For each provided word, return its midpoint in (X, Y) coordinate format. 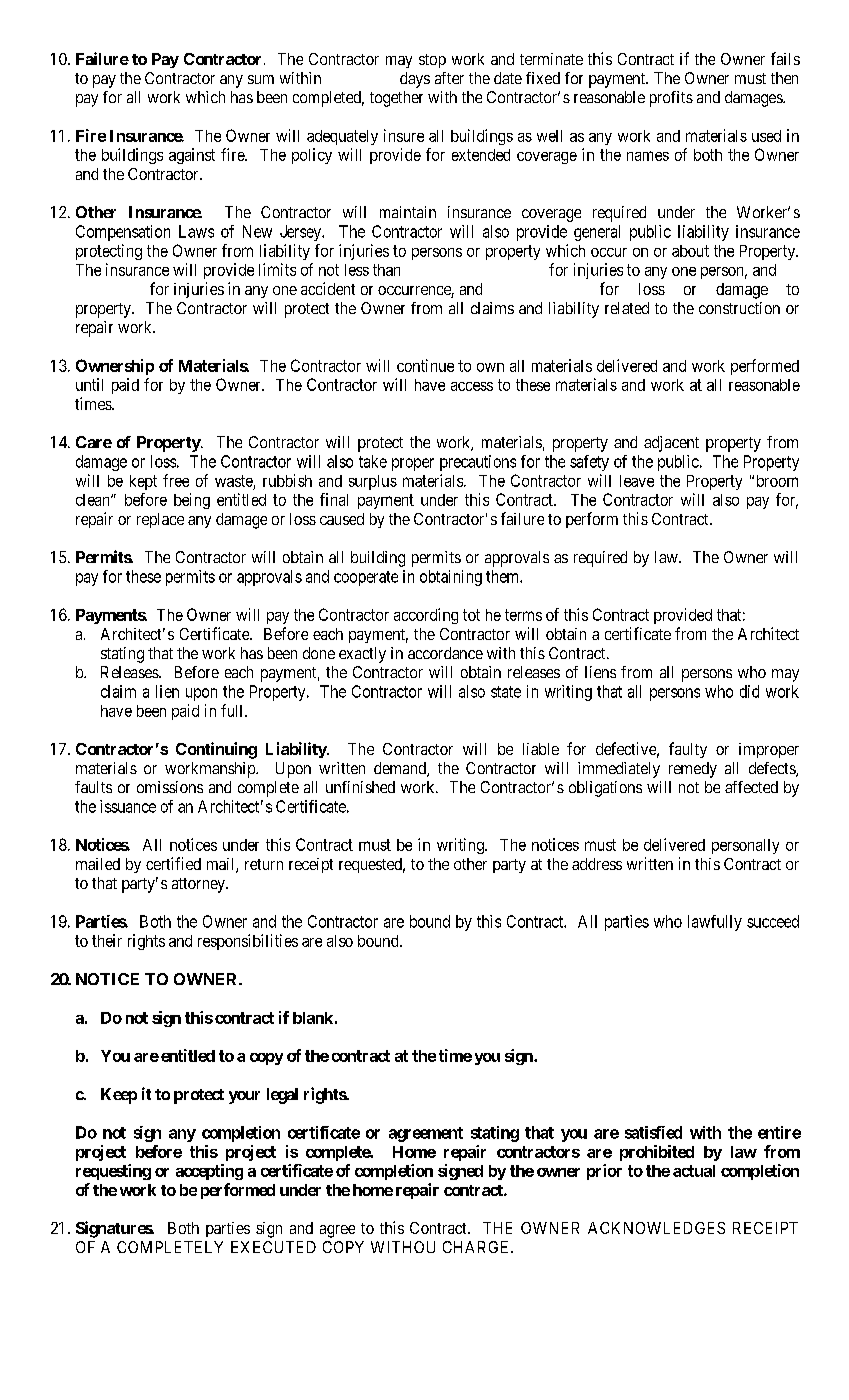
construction (739, 308)
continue (425, 365)
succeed (773, 921)
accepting (209, 1172)
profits (671, 99)
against (192, 156)
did (749, 691)
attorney (199, 885)
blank (313, 1018)
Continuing (216, 750)
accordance (445, 653)
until (89, 384)
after (449, 78)
